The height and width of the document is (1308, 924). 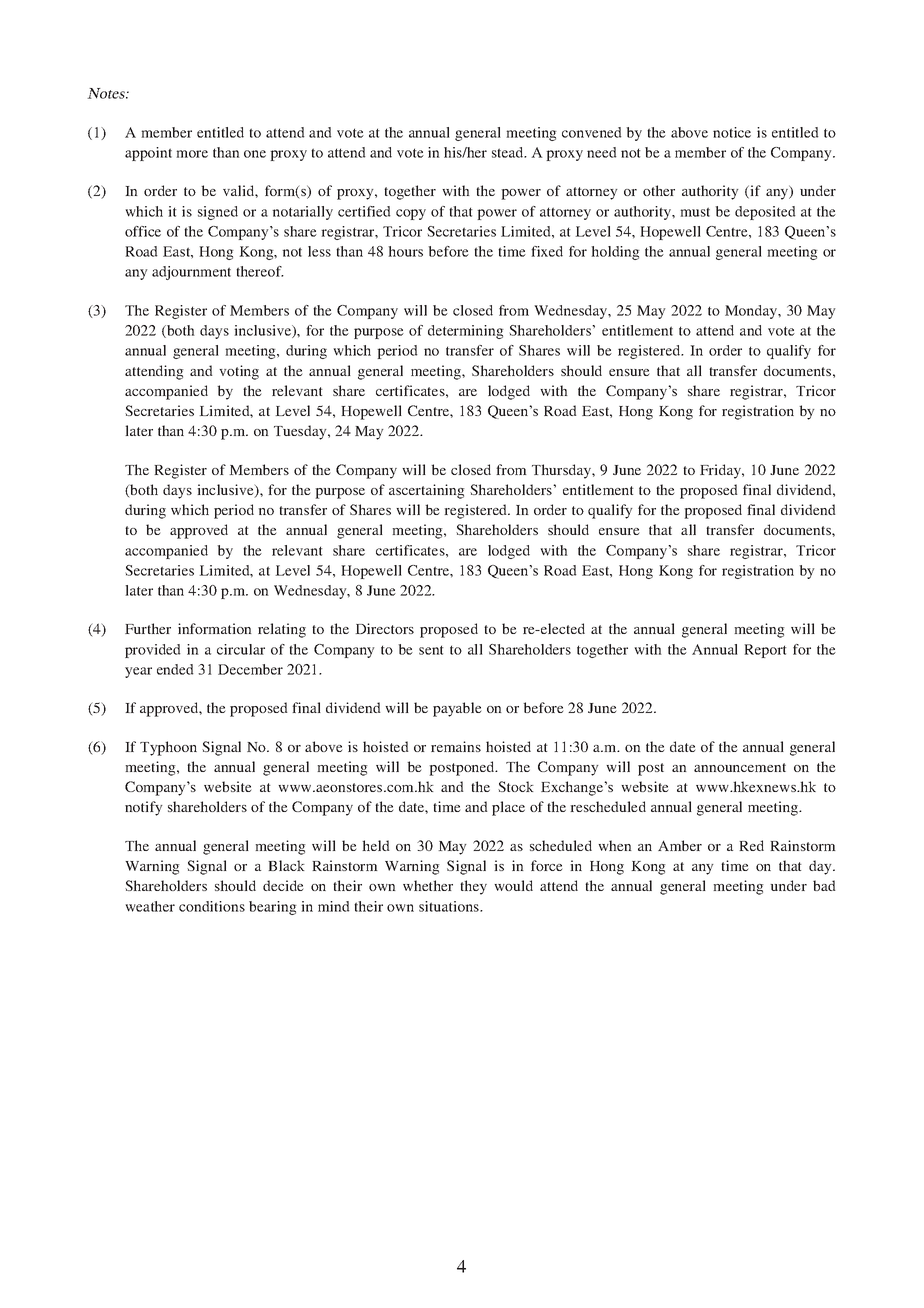 I want to click on notice, so click(x=732, y=132).
